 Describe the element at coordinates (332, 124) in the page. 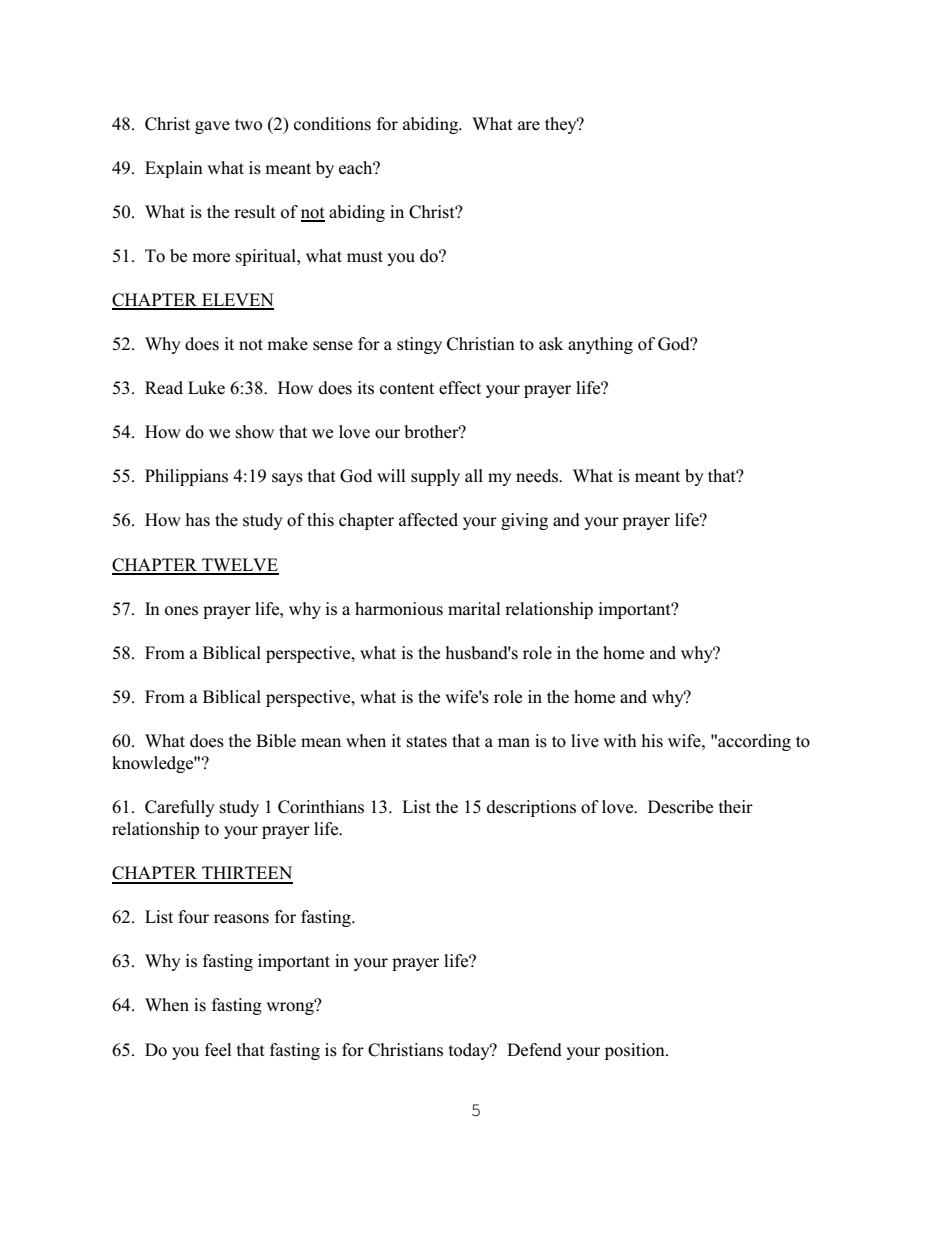

I see `conditions` at that location.
